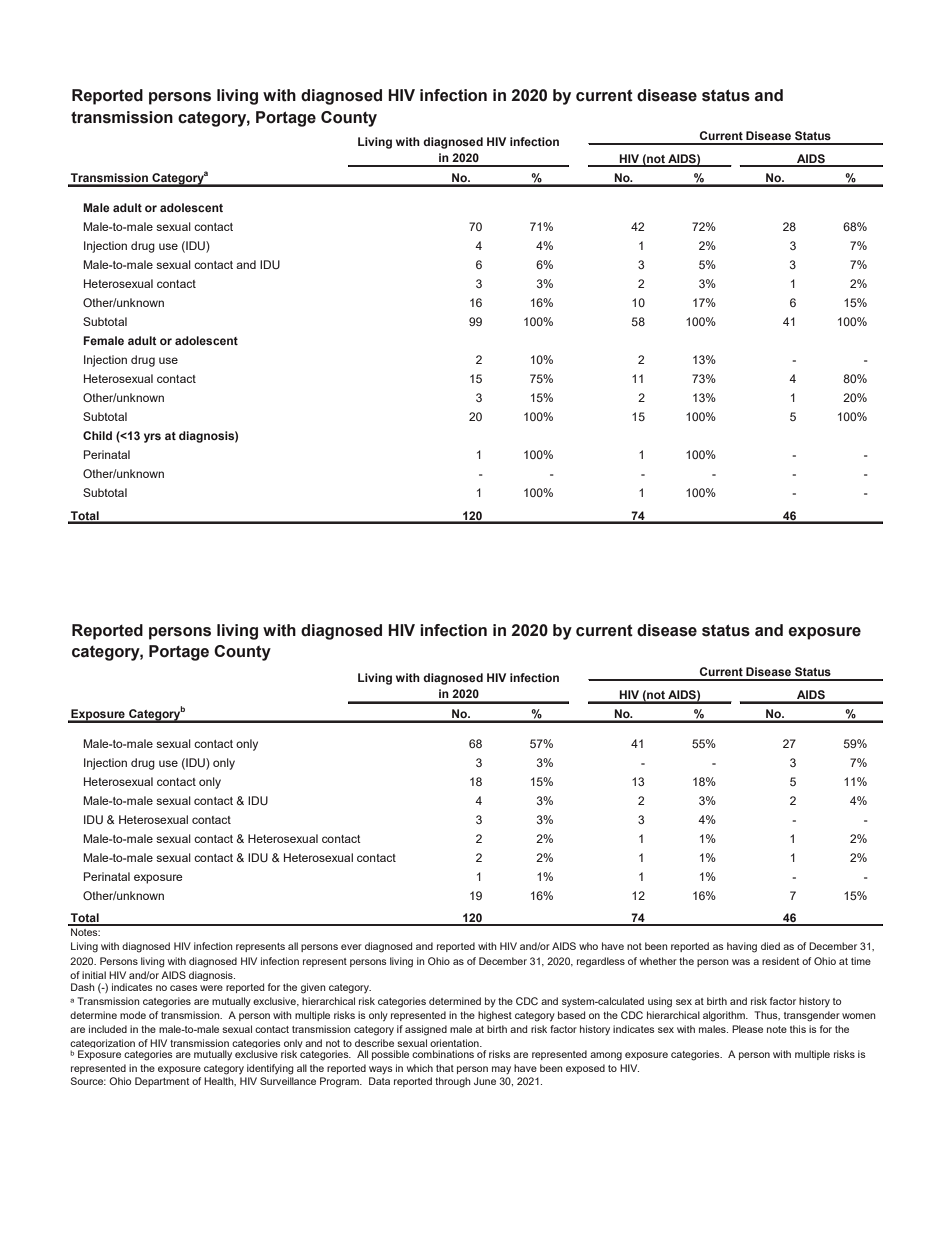  Describe the element at coordinates (770, 946) in the page. I see `died` at that location.
